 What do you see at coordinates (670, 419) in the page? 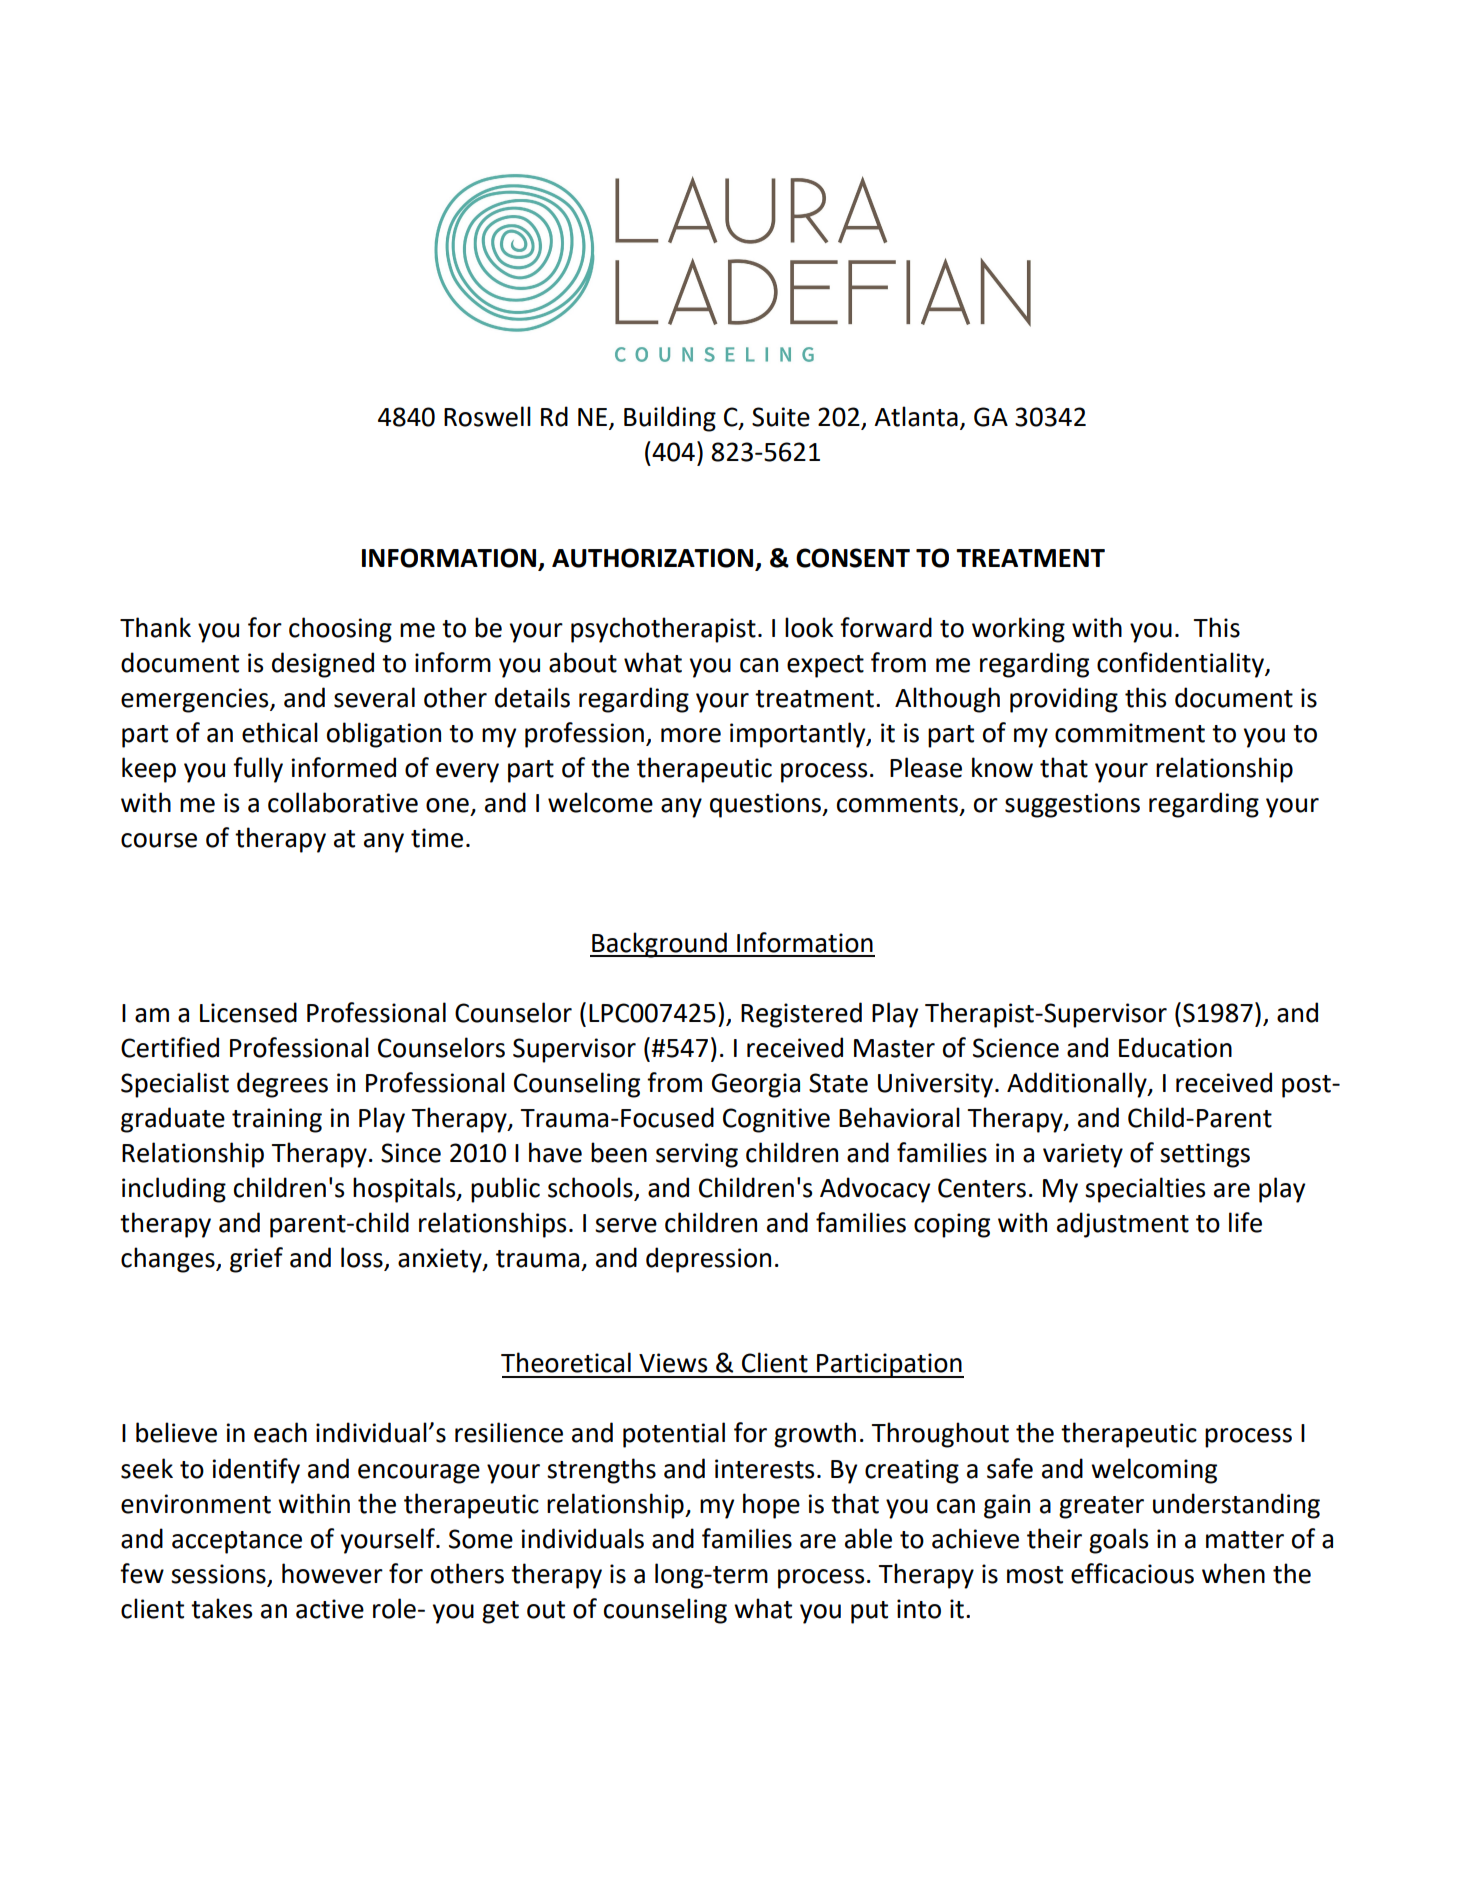
I see `Building` at bounding box center [670, 419].
